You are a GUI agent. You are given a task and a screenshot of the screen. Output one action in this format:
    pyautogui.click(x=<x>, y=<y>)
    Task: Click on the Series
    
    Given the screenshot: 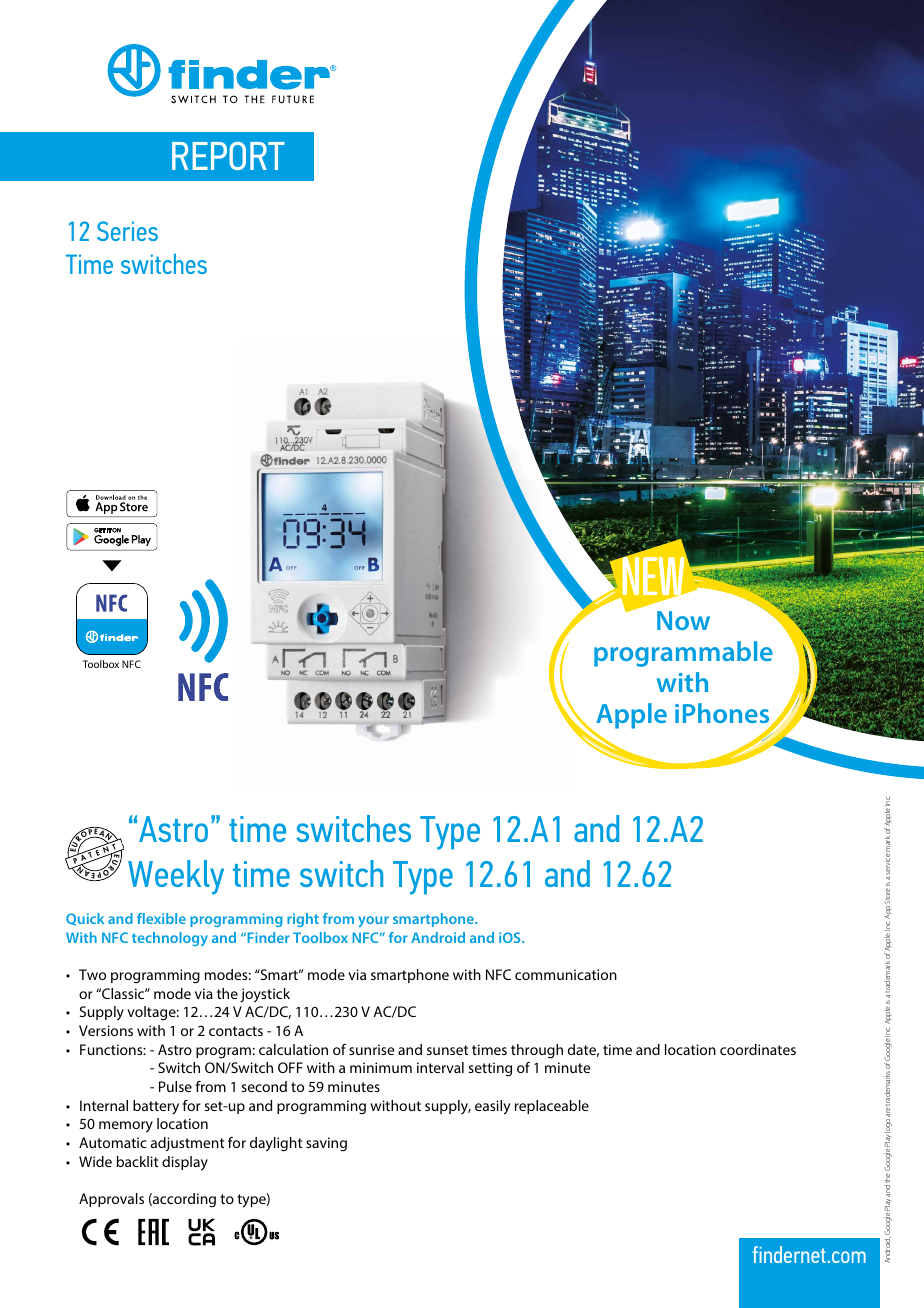 What is the action you would take?
    pyautogui.click(x=127, y=231)
